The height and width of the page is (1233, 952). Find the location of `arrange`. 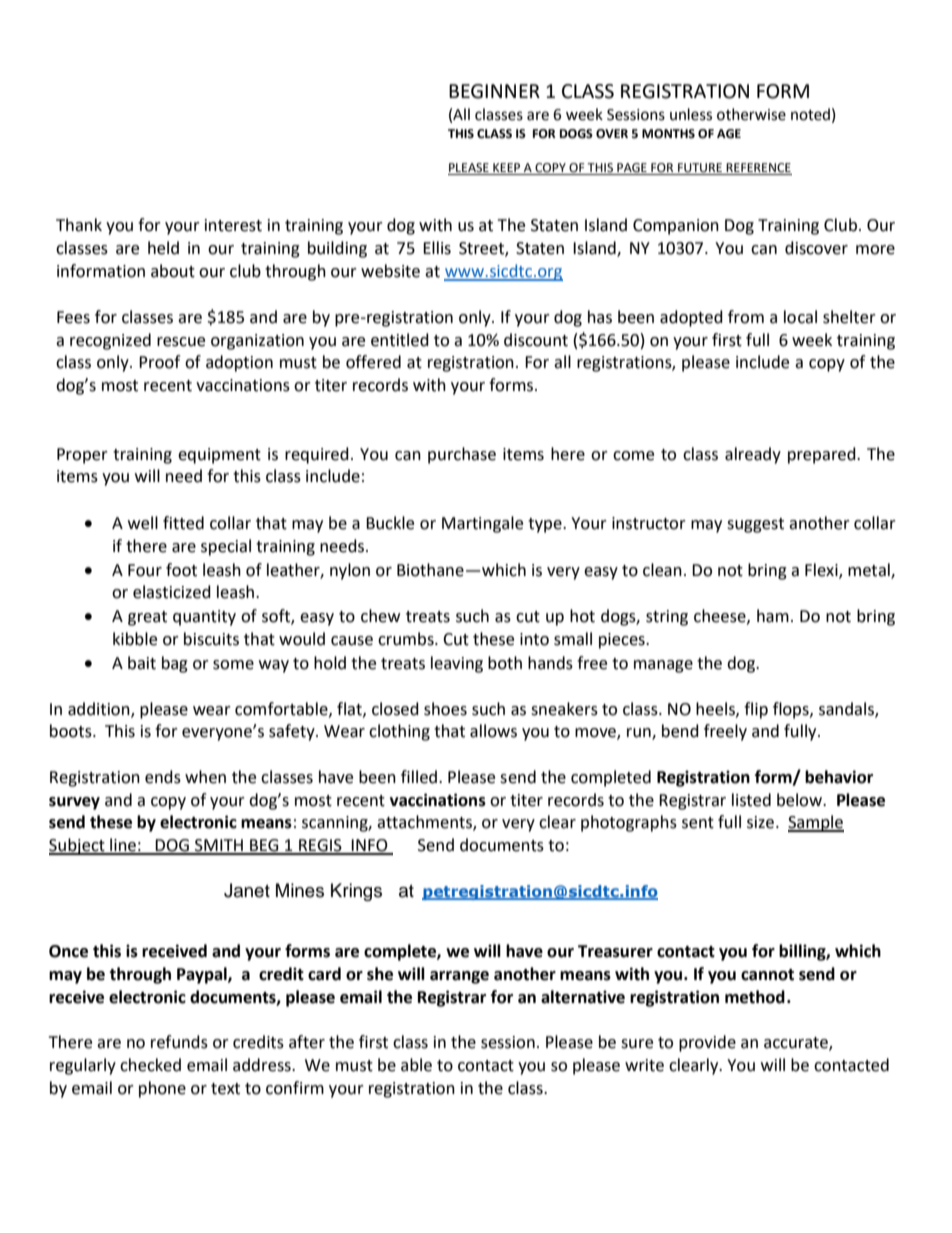

arrange is located at coordinates (459, 977).
